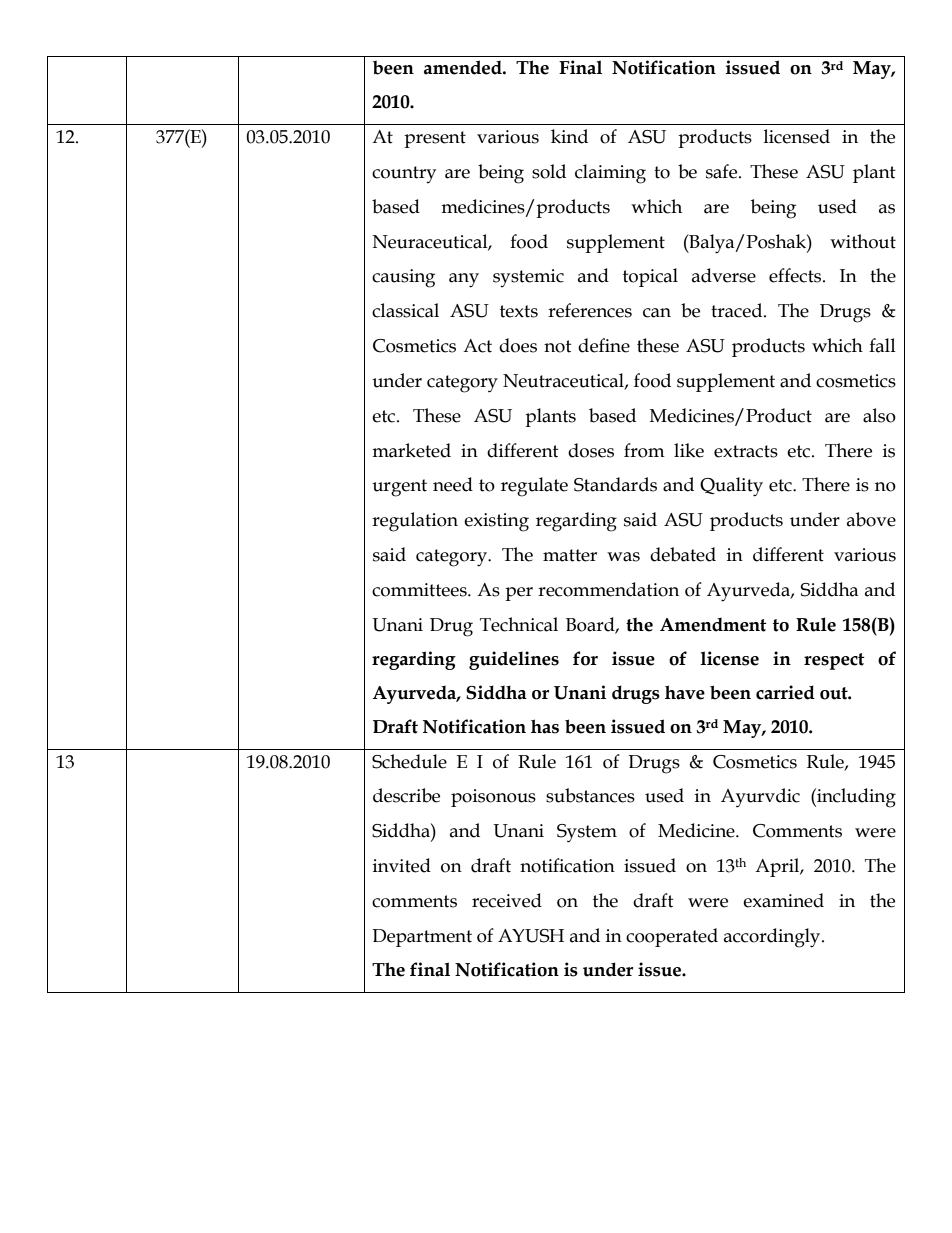 Image resolution: width=952 pixels, height=1233 pixels. Describe the element at coordinates (871, 519) in the document. I see `above` at that location.
